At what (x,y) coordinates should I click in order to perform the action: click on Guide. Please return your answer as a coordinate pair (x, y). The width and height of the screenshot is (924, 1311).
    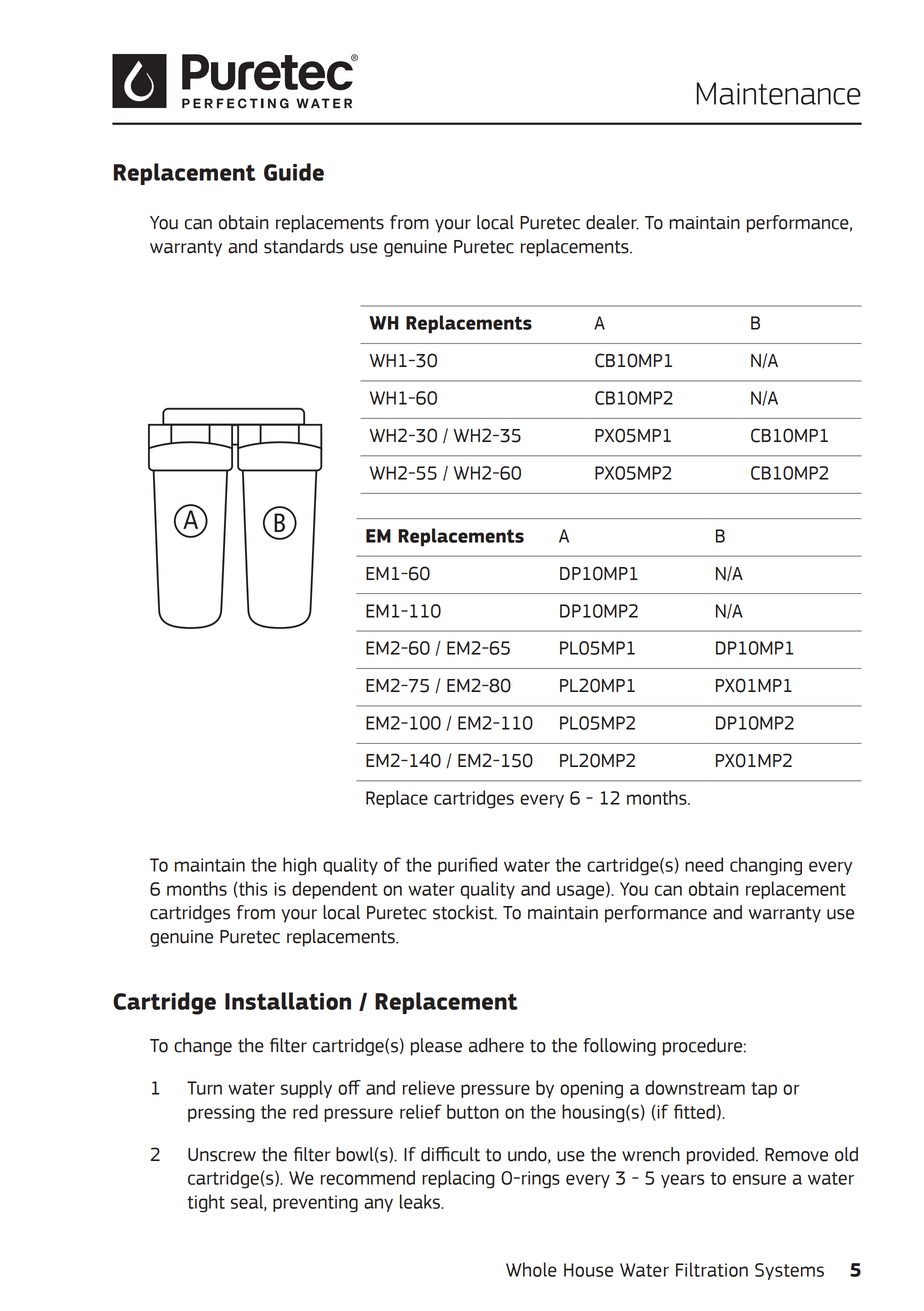
    Looking at the image, I should click on (294, 172).
